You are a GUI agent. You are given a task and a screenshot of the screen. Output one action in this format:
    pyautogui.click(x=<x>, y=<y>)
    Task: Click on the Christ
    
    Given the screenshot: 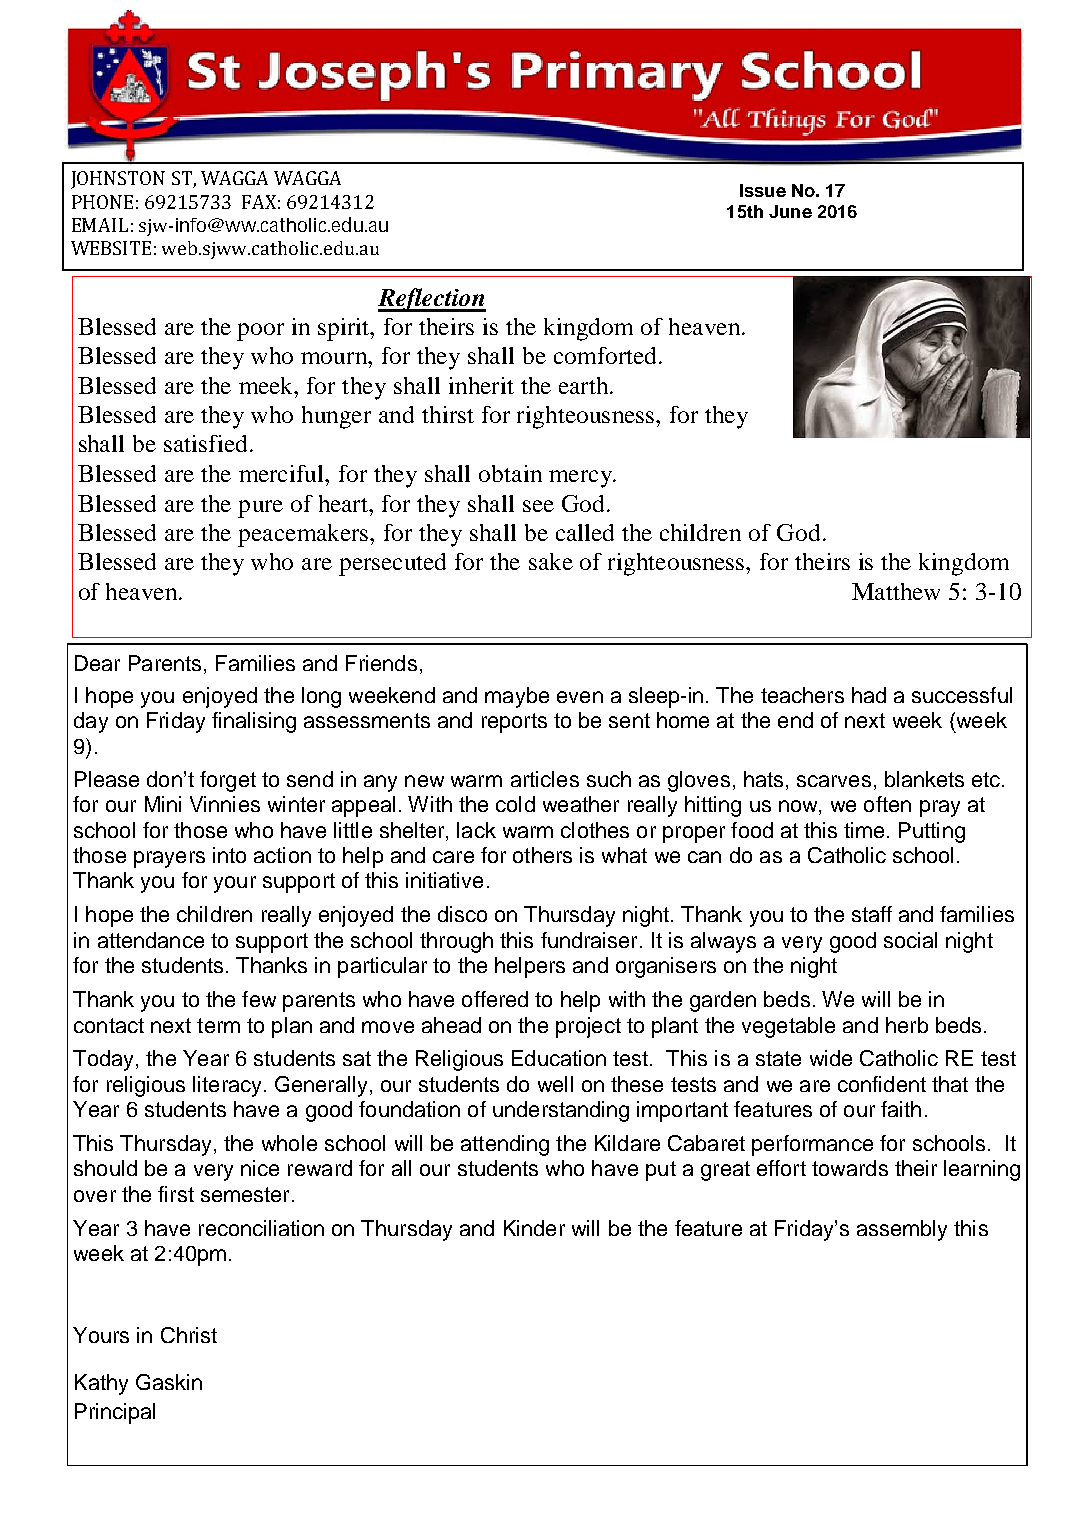 What is the action you would take?
    pyautogui.click(x=189, y=1335)
